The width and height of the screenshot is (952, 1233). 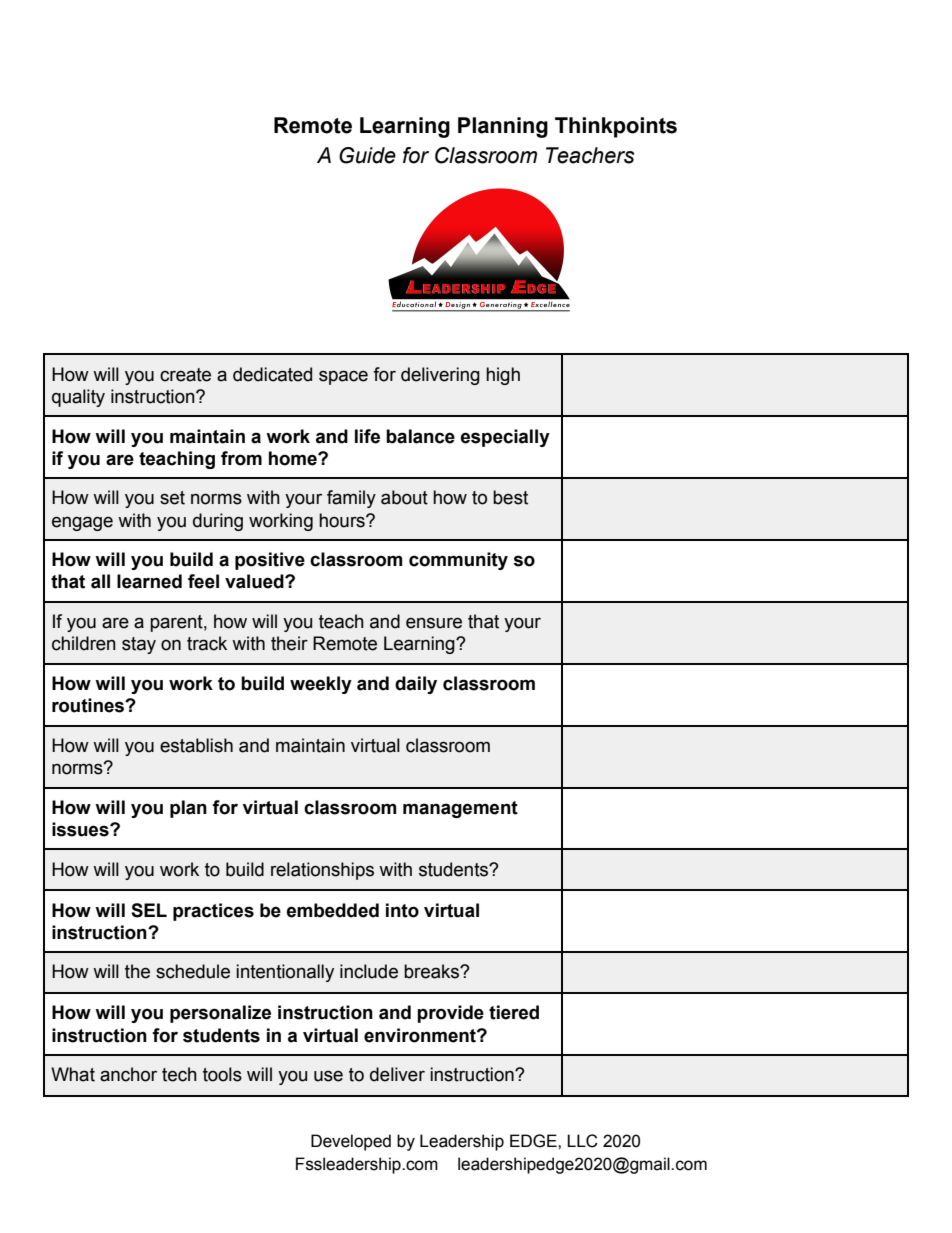 What do you see at coordinates (503, 376) in the screenshot?
I see `high` at bounding box center [503, 376].
